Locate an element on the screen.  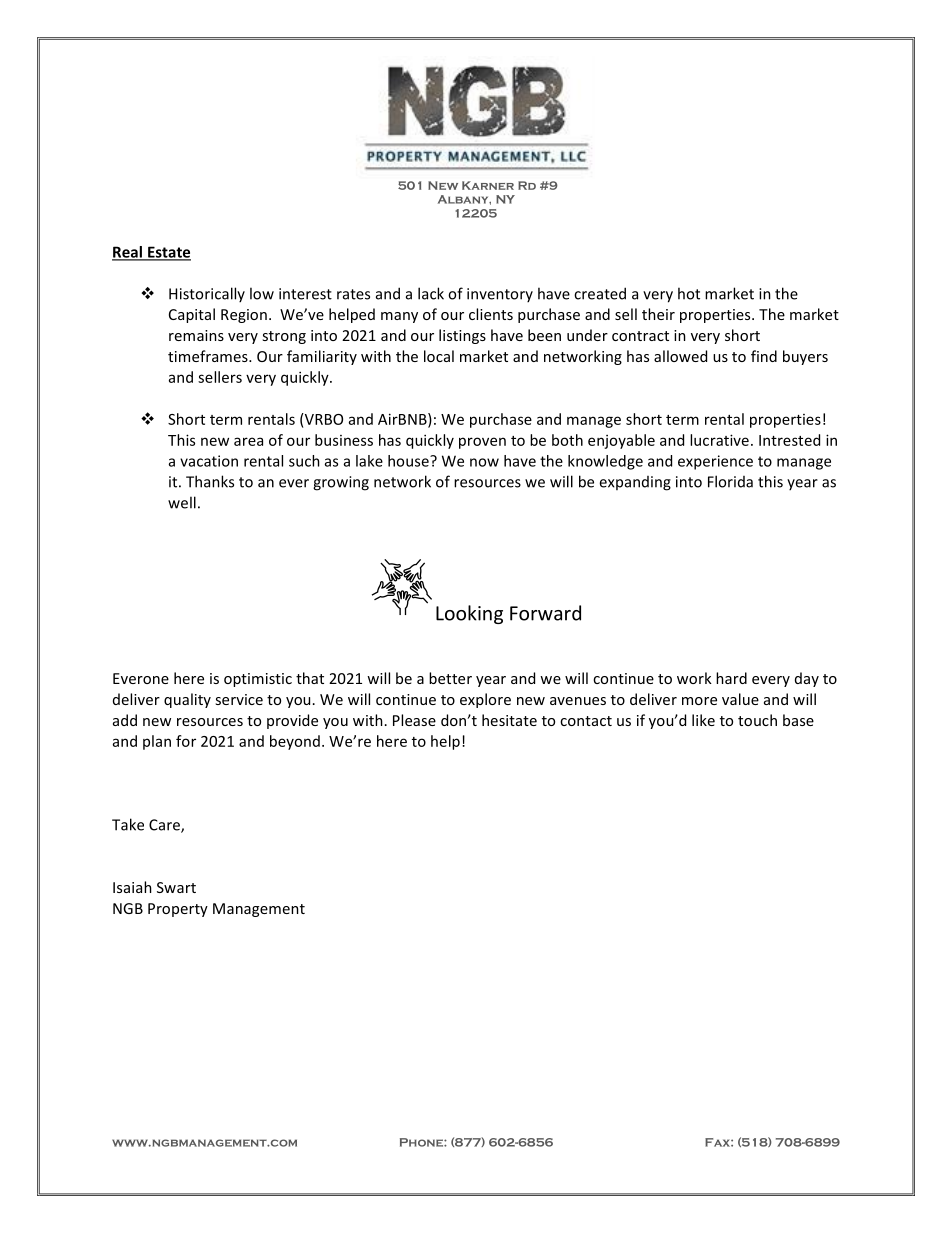
Swart is located at coordinates (176, 887).
